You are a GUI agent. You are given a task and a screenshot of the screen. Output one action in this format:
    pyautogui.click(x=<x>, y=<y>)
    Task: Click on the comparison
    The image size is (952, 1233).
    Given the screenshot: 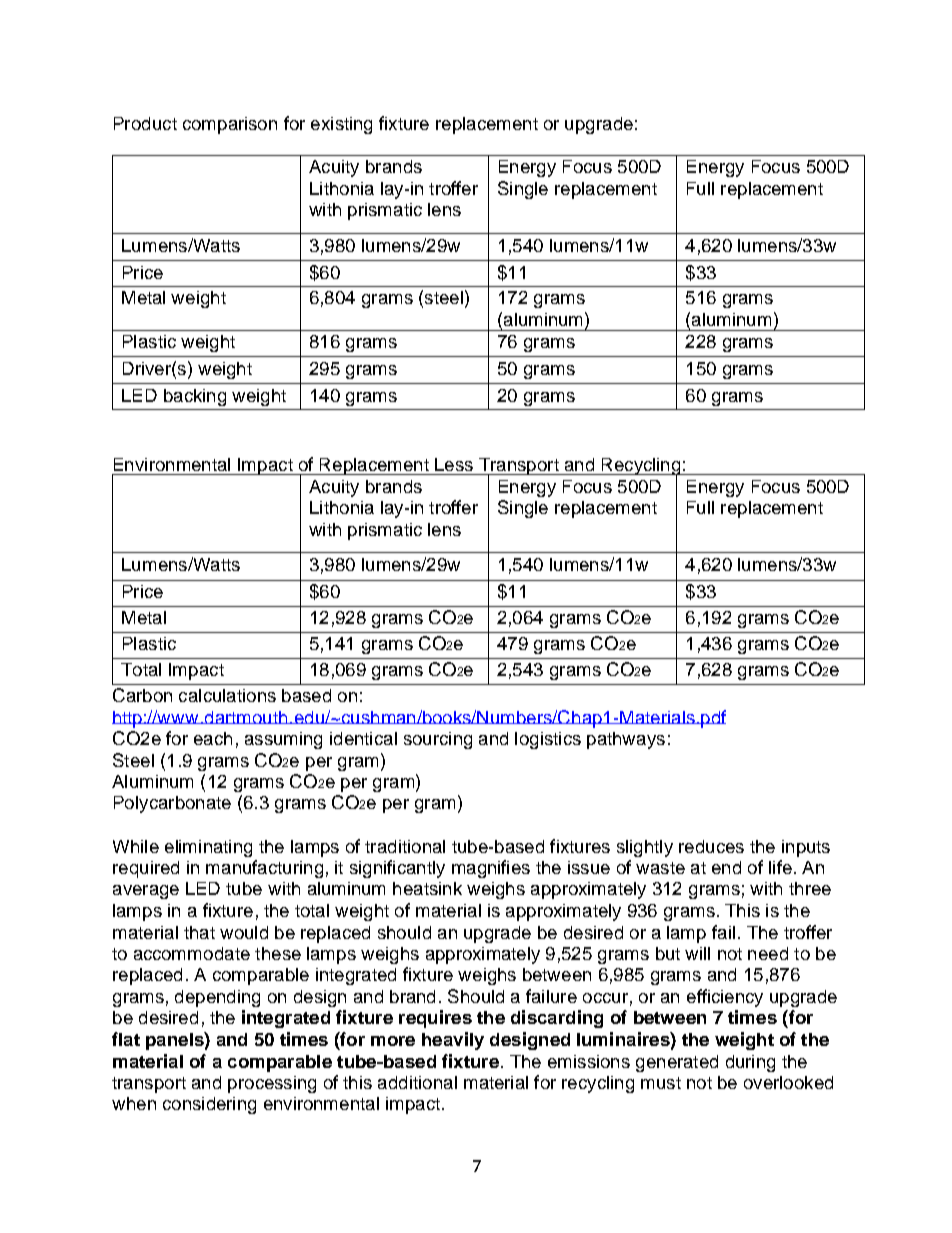 What is the action you would take?
    pyautogui.click(x=230, y=125)
